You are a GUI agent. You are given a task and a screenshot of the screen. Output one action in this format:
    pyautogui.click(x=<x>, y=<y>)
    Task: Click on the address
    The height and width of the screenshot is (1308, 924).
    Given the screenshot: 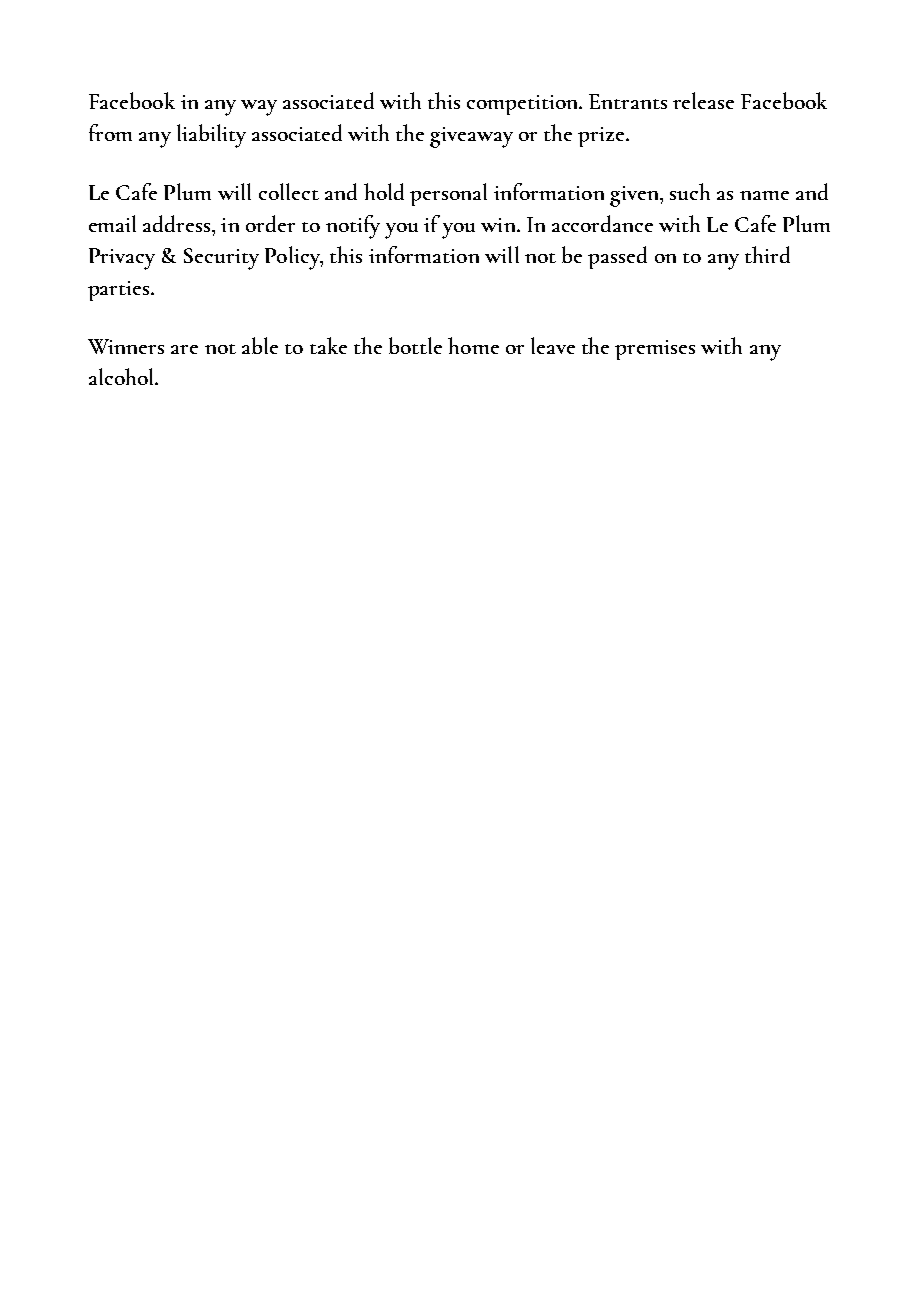 What is the action you would take?
    pyautogui.click(x=176, y=223)
